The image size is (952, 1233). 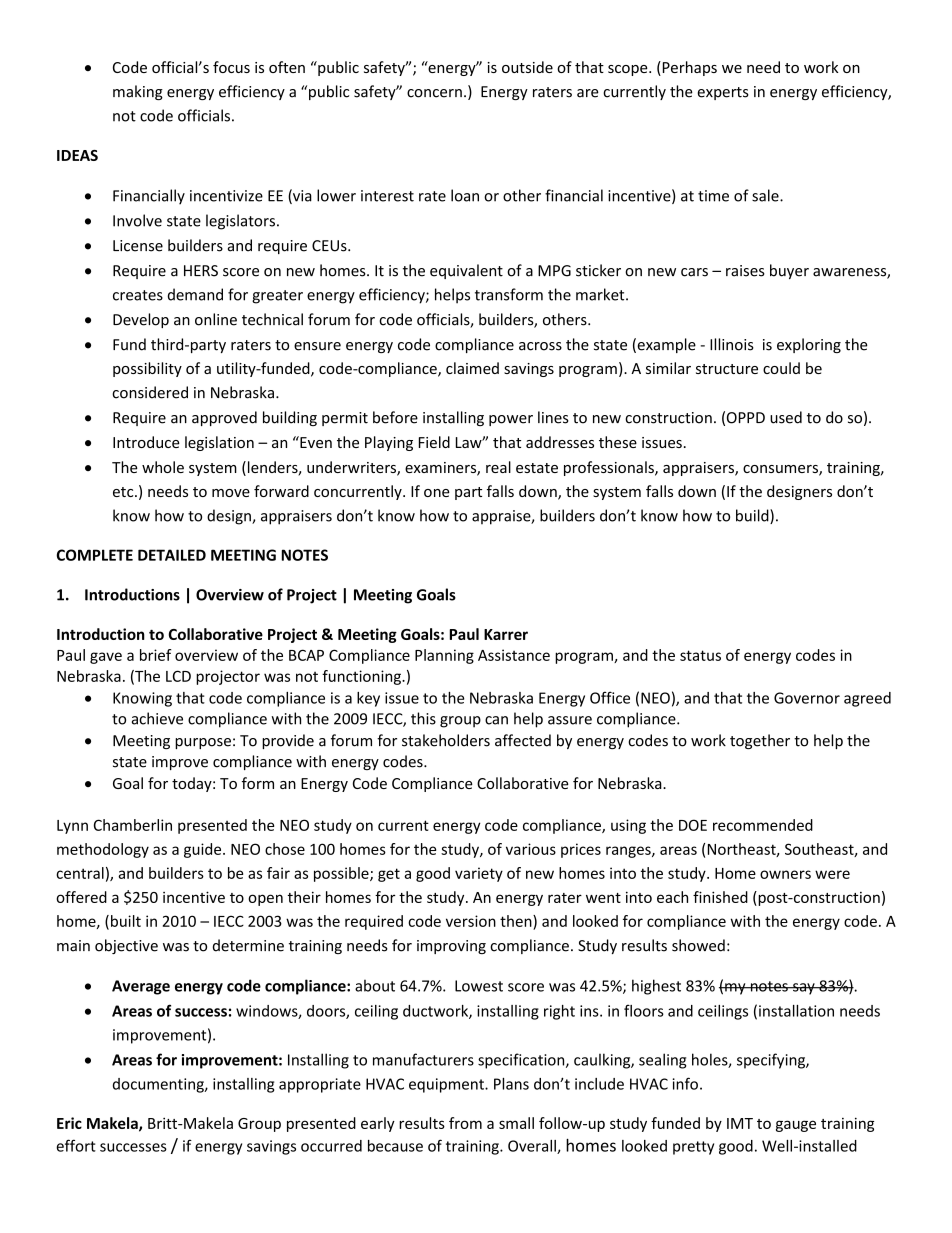 I want to click on guide, so click(x=204, y=850).
